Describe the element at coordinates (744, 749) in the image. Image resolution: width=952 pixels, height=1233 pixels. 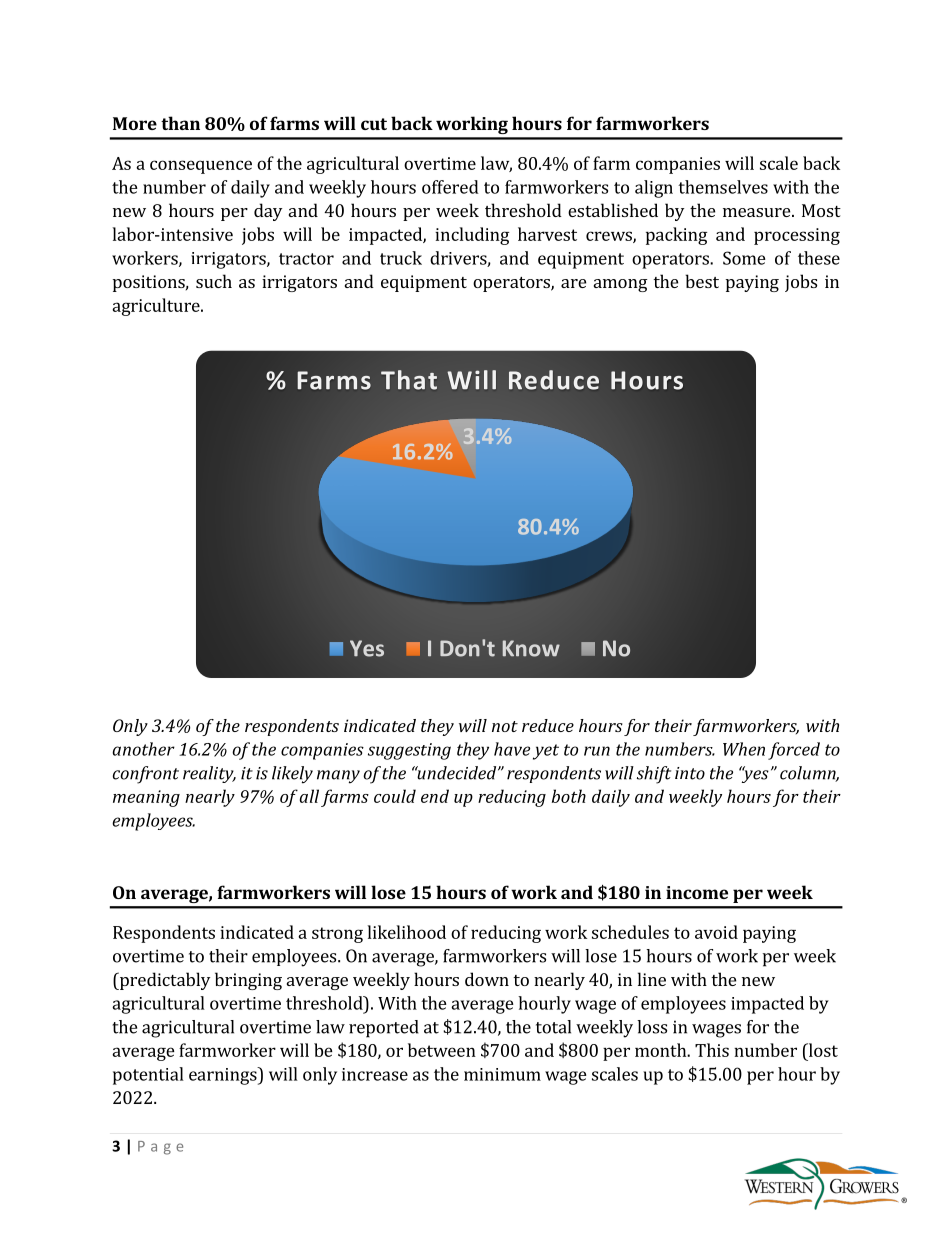
I see `When` at that location.
